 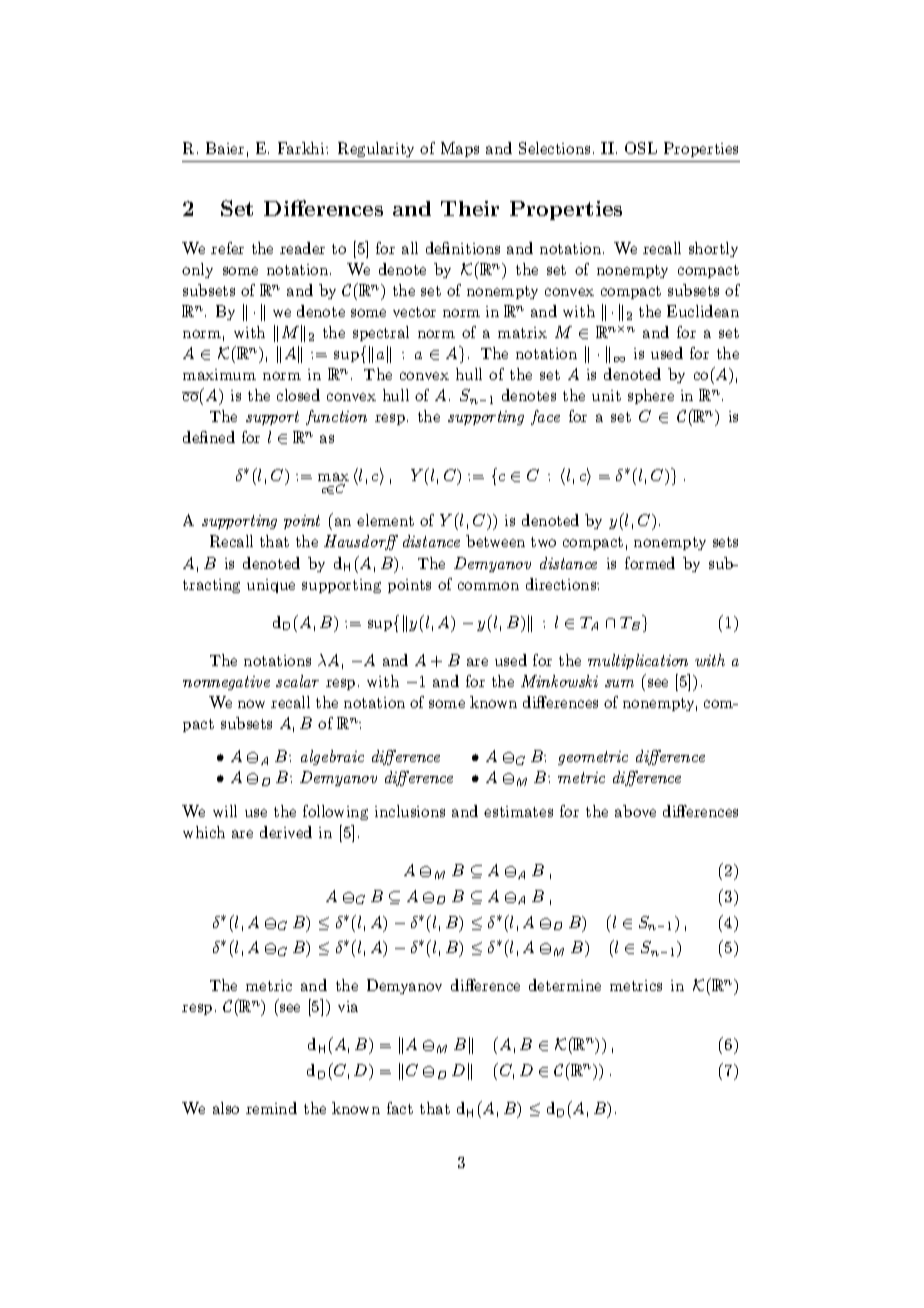 What do you see at coordinates (638, 661) in the screenshot?
I see `multiplication` at bounding box center [638, 661].
